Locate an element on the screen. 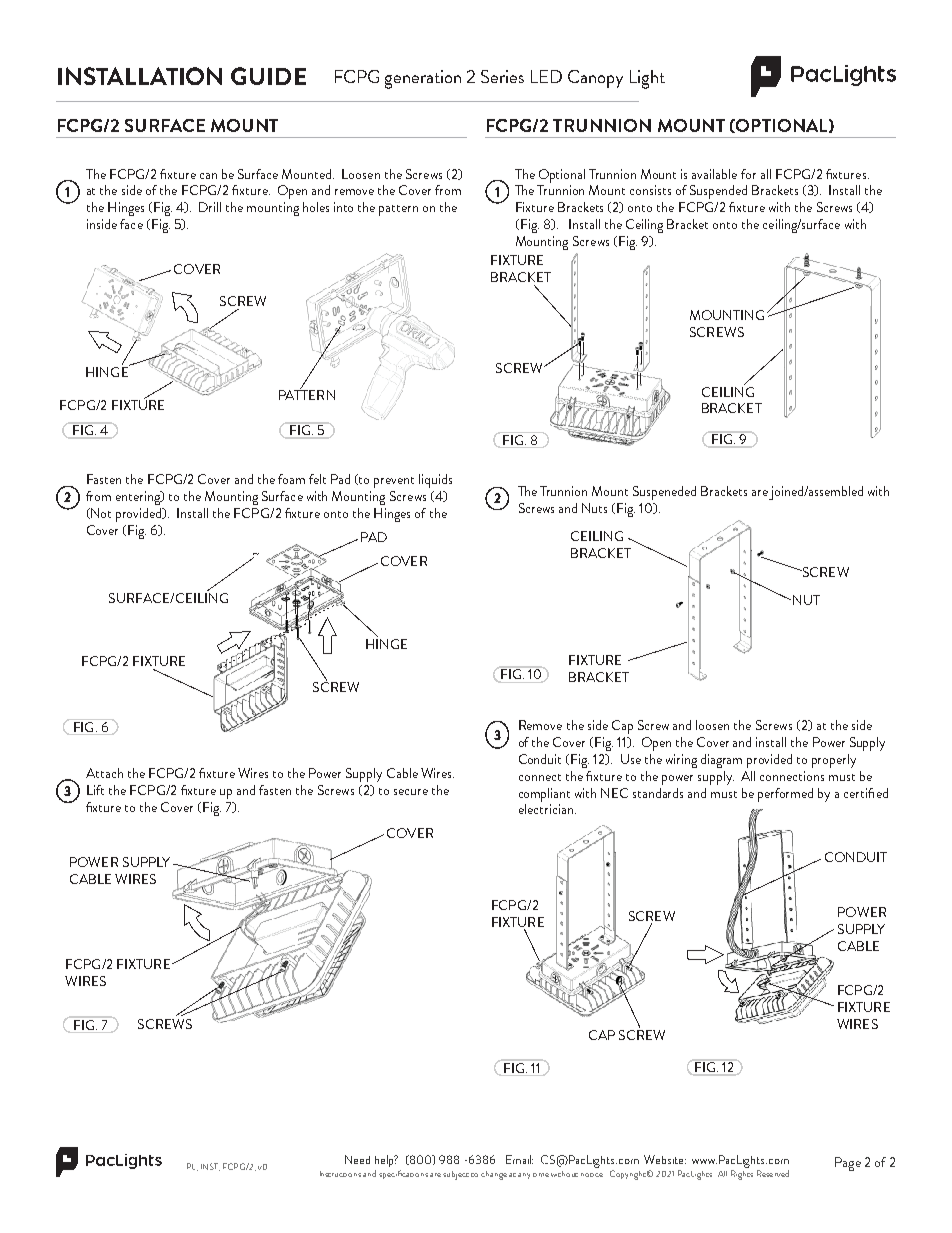 The width and height of the screenshot is (952, 1233). Need is located at coordinates (357, 1159).
